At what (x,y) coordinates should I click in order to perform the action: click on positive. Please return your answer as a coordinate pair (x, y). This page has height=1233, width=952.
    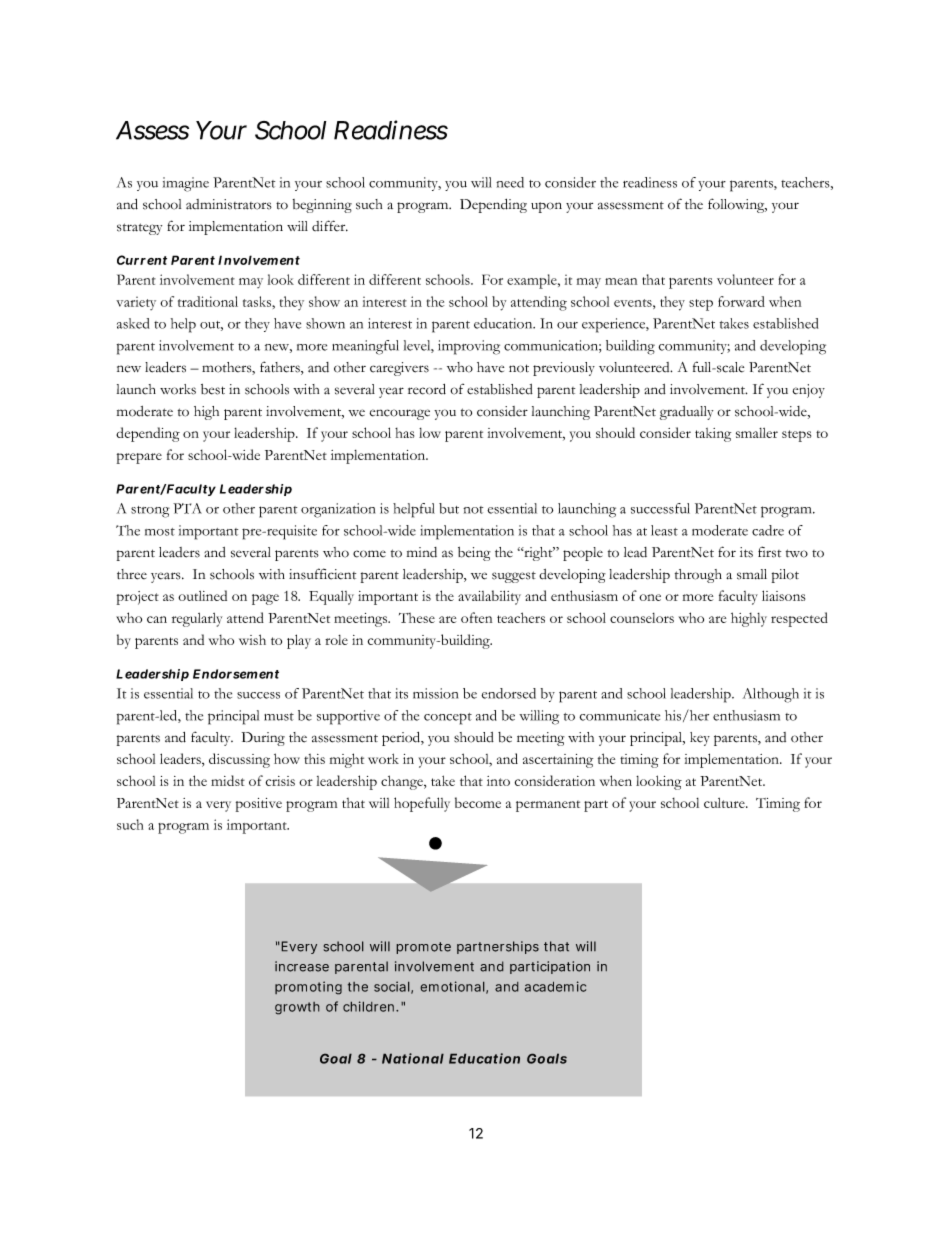
    Looking at the image, I should click on (259, 805).
